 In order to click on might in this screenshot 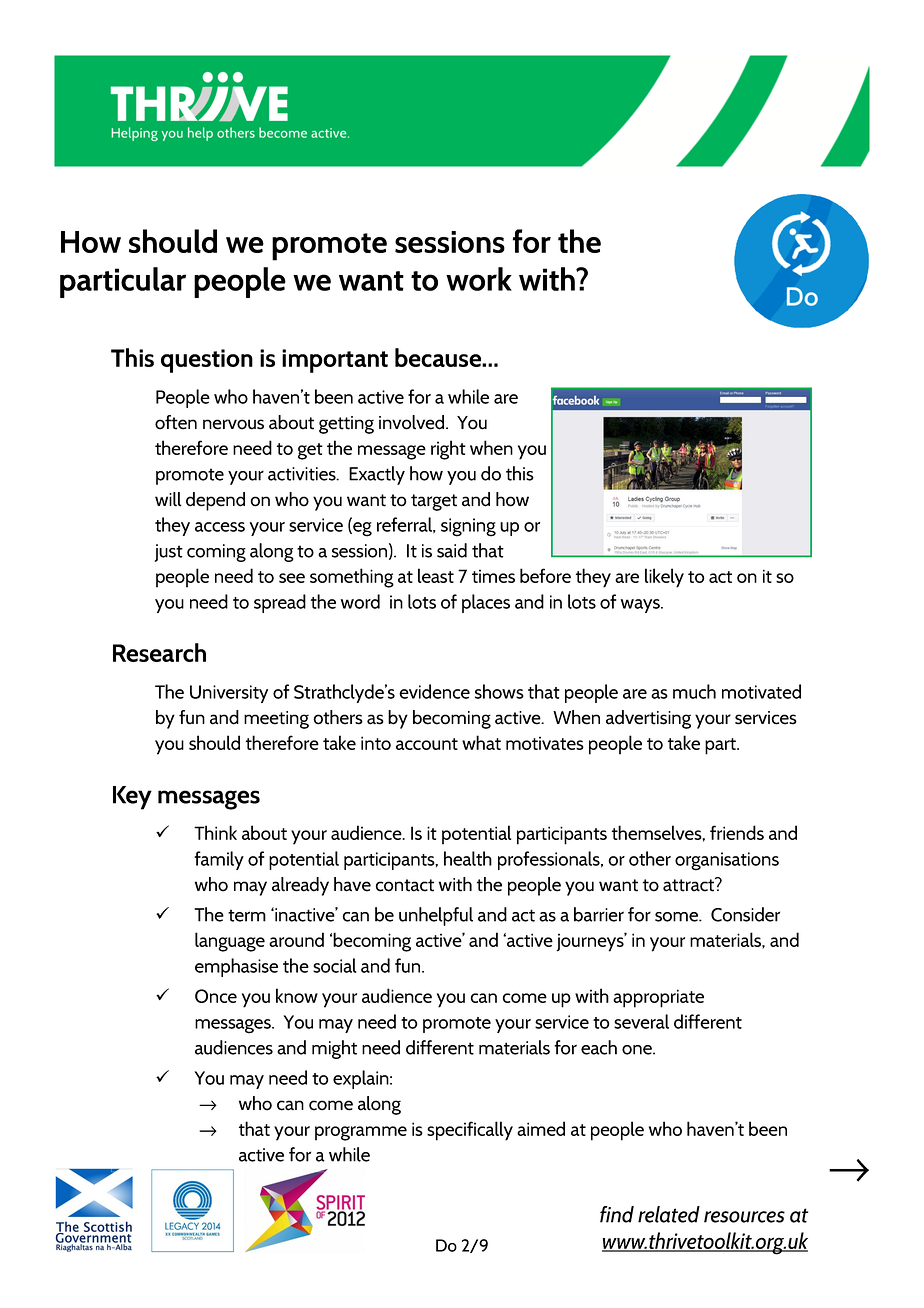, I will do `click(334, 1049)`.
